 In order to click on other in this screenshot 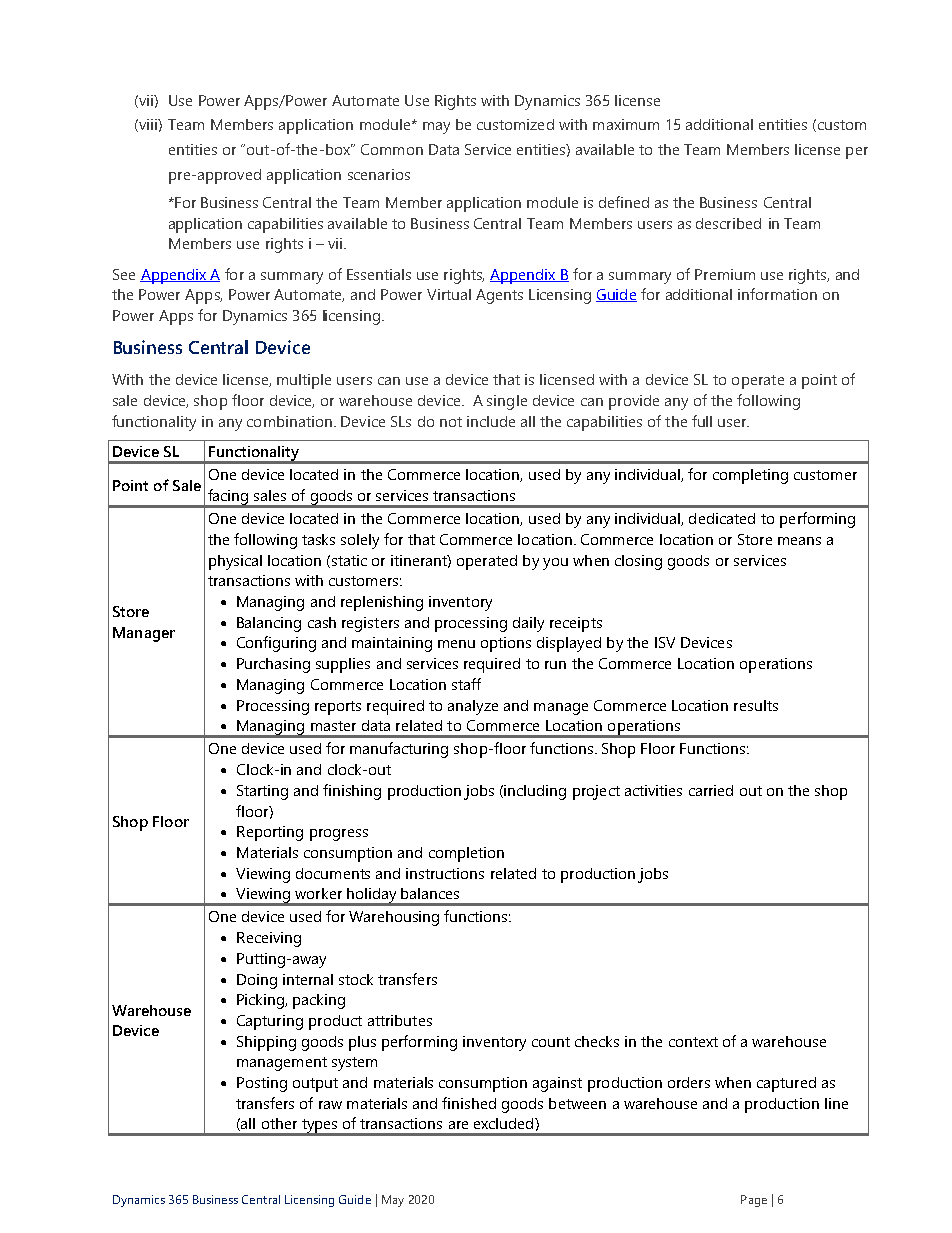, I will do `click(279, 1123)`.
